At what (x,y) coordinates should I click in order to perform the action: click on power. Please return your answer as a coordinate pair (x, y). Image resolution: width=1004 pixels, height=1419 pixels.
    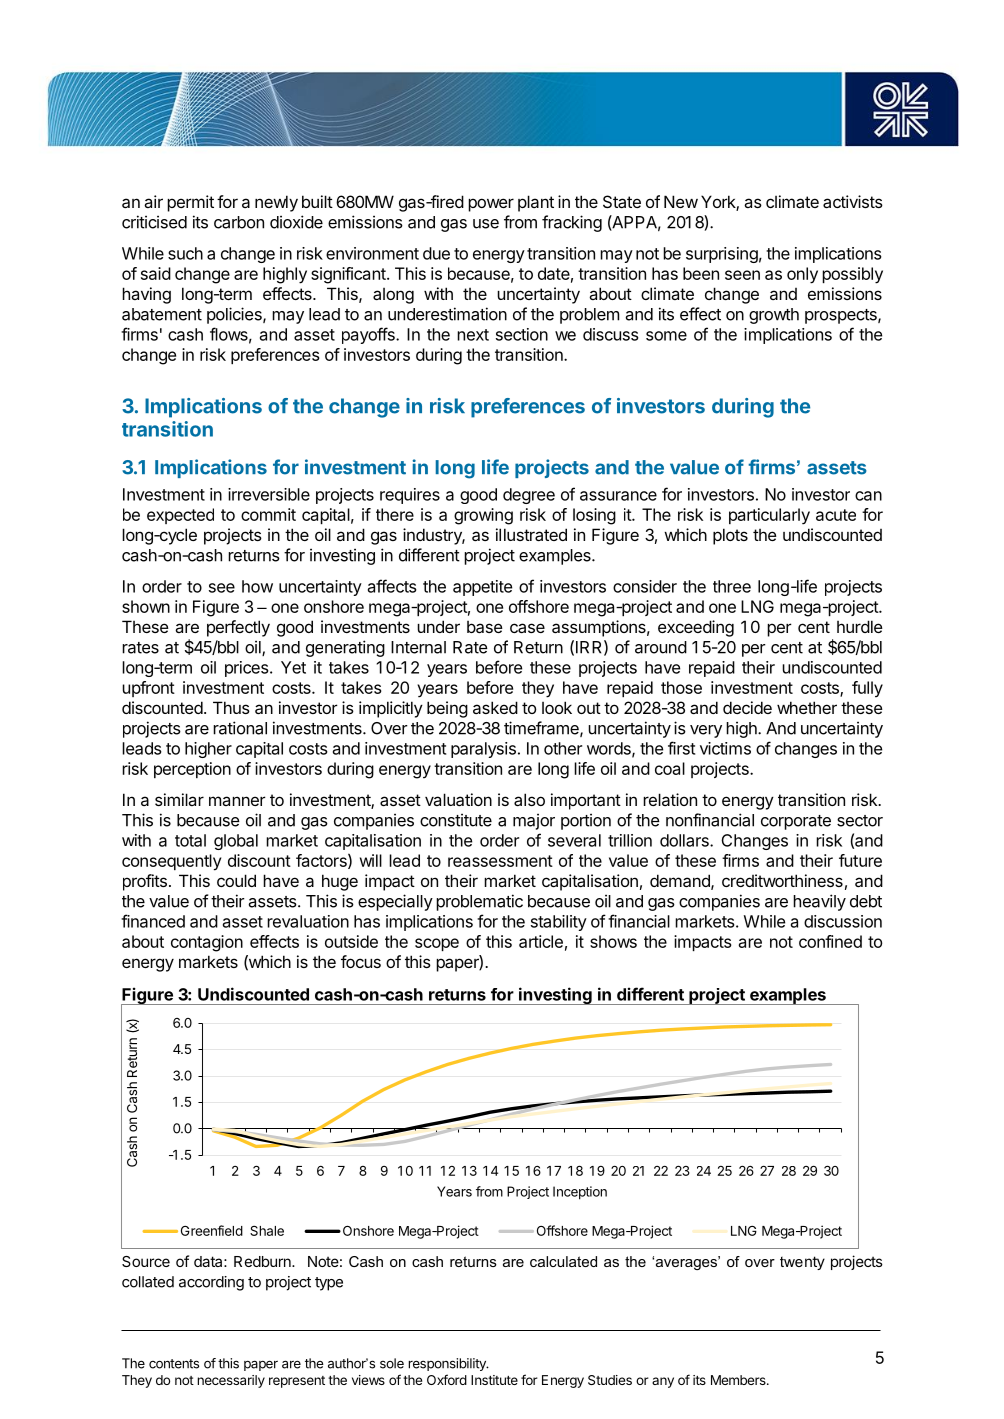
    Looking at the image, I should click on (491, 205).
